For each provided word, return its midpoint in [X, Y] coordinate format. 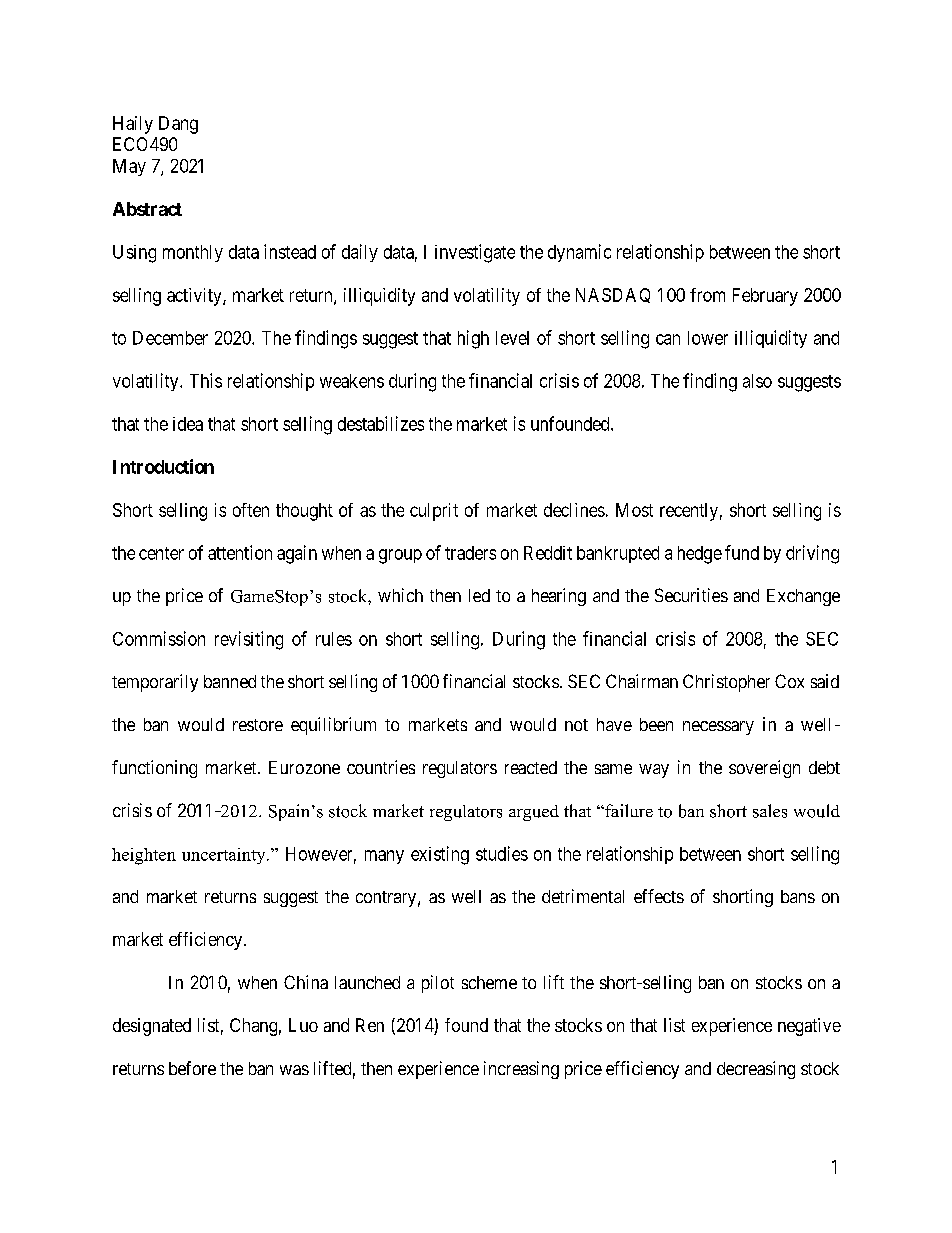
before [192, 1068]
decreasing [756, 1070]
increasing [521, 1070]
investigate [475, 253]
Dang [178, 125]
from [707, 295]
